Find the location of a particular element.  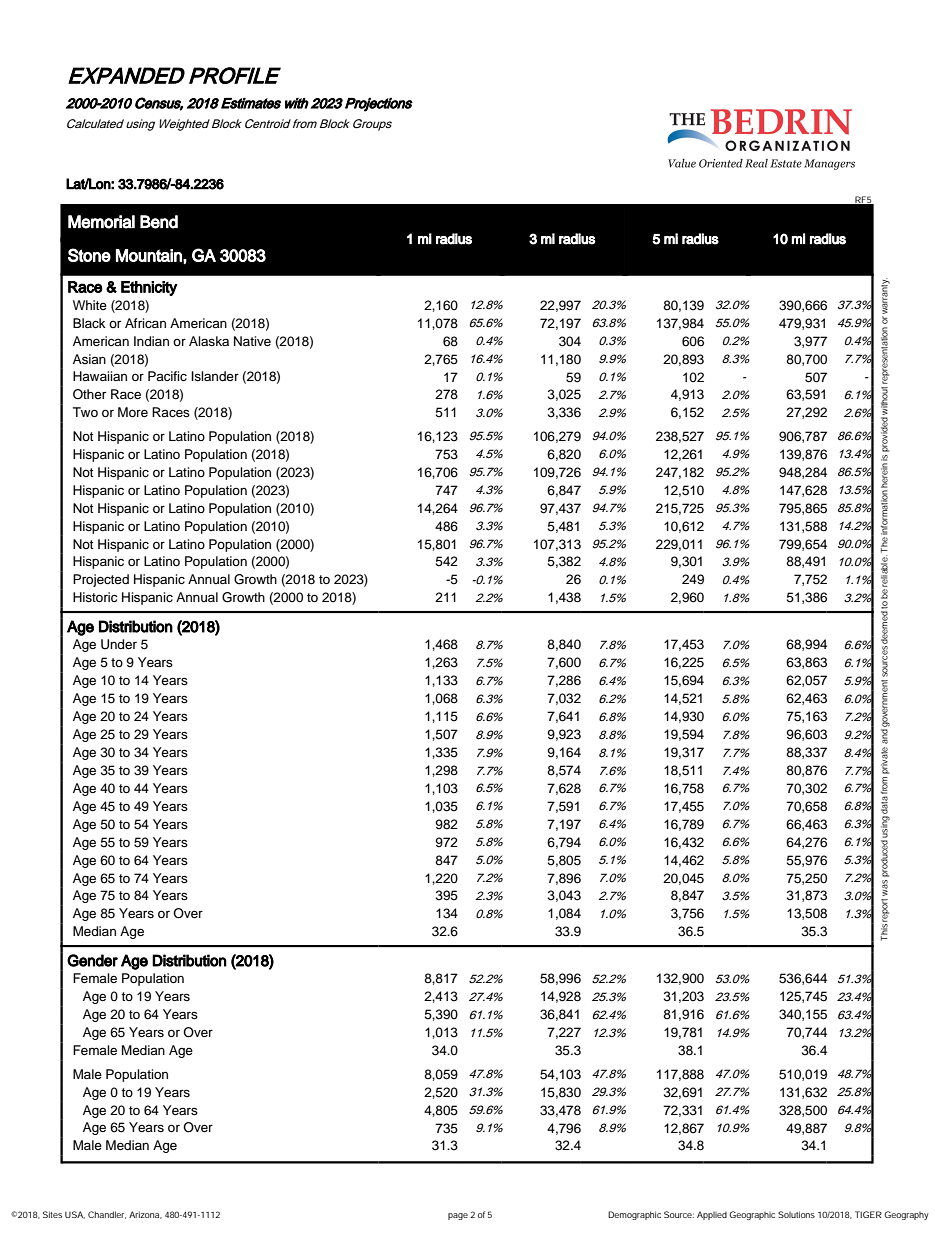

Projected is located at coordinates (101, 580).
